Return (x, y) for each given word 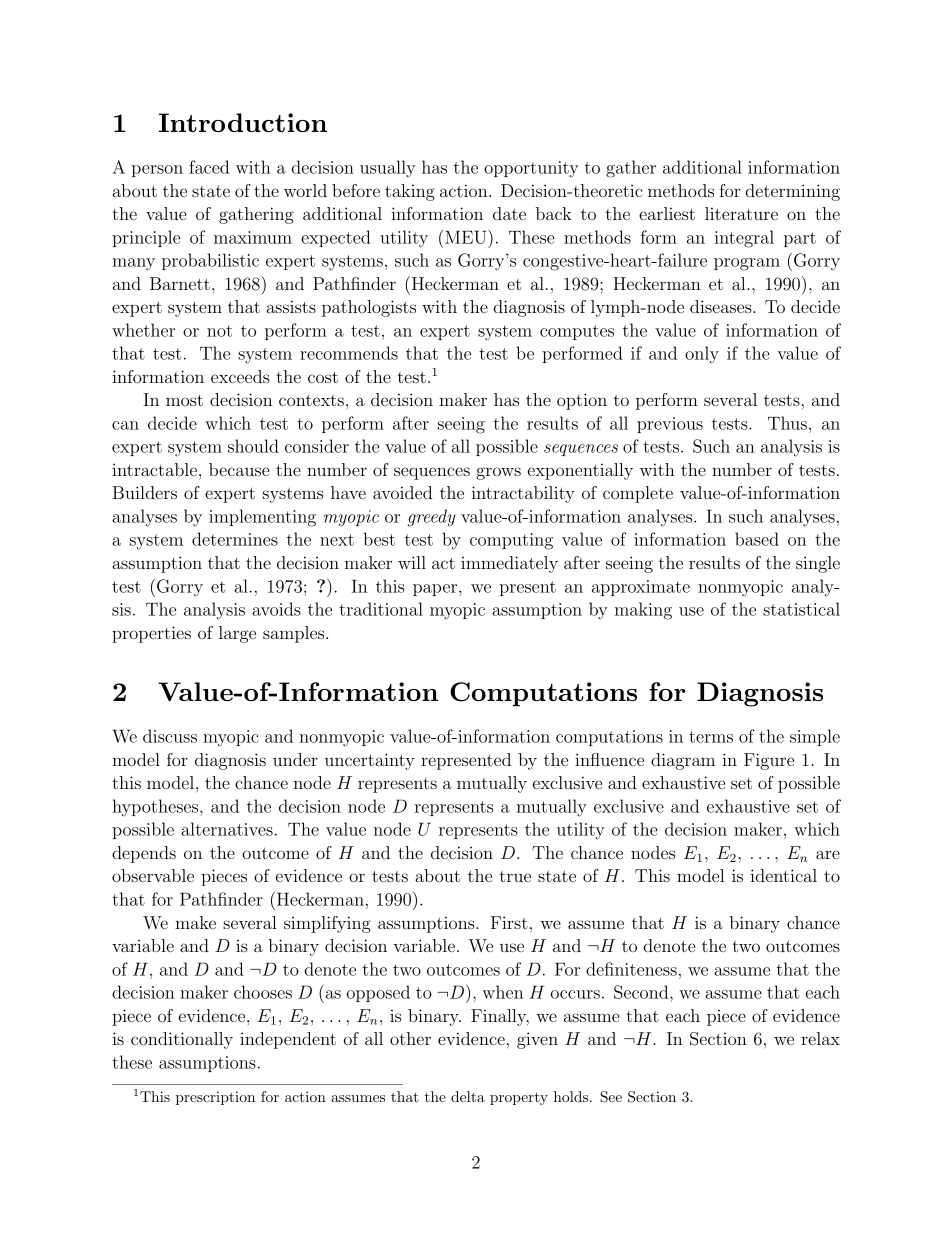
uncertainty (370, 761)
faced (209, 167)
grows (498, 473)
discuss (170, 736)
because (239, 469)
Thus (787, 423)
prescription (215, 1098)
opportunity (531, 169)
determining (793, 192)
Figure (769, 761)
